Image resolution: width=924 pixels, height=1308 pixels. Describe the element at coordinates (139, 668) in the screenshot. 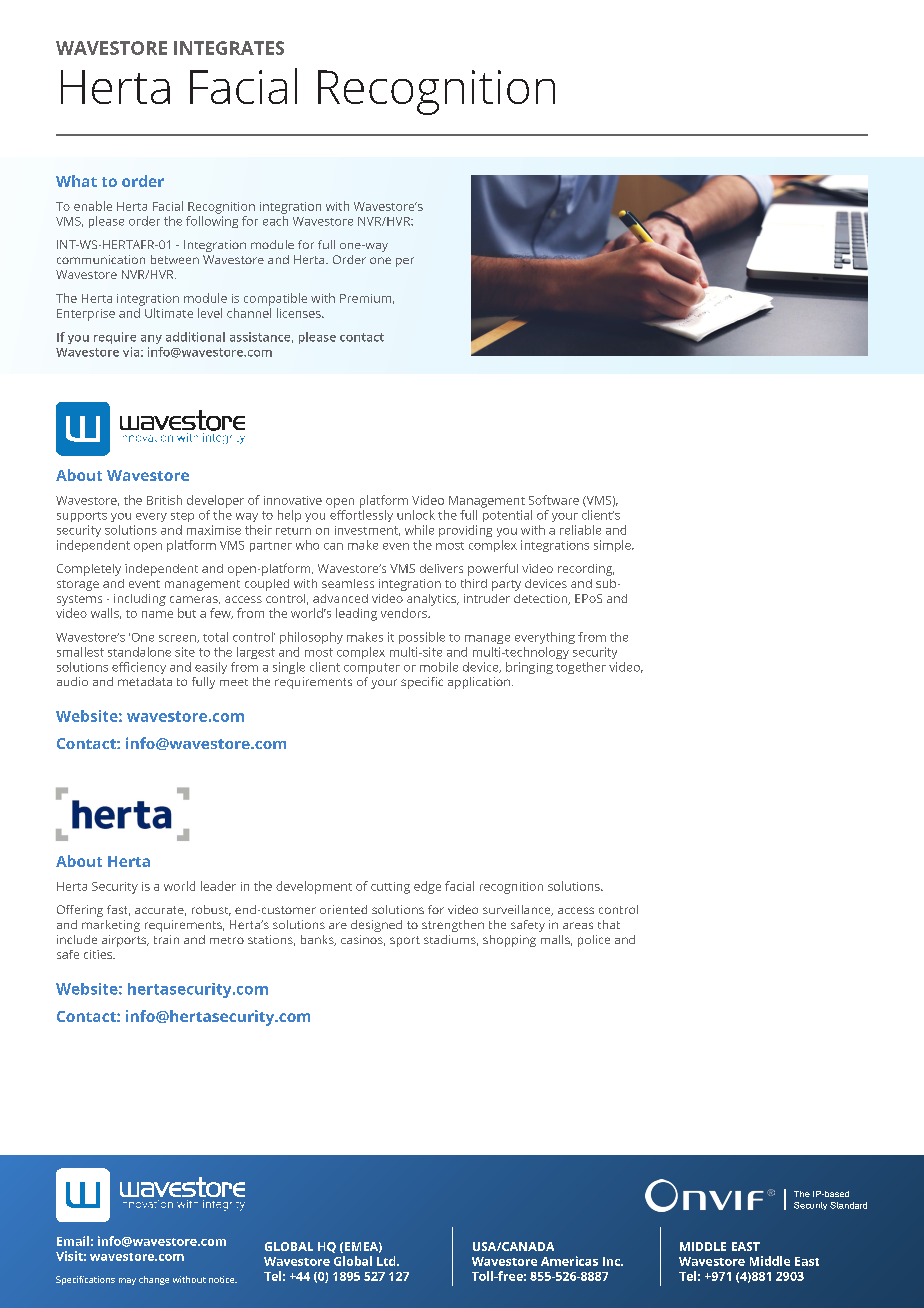

I see `efficiency` at that location.
